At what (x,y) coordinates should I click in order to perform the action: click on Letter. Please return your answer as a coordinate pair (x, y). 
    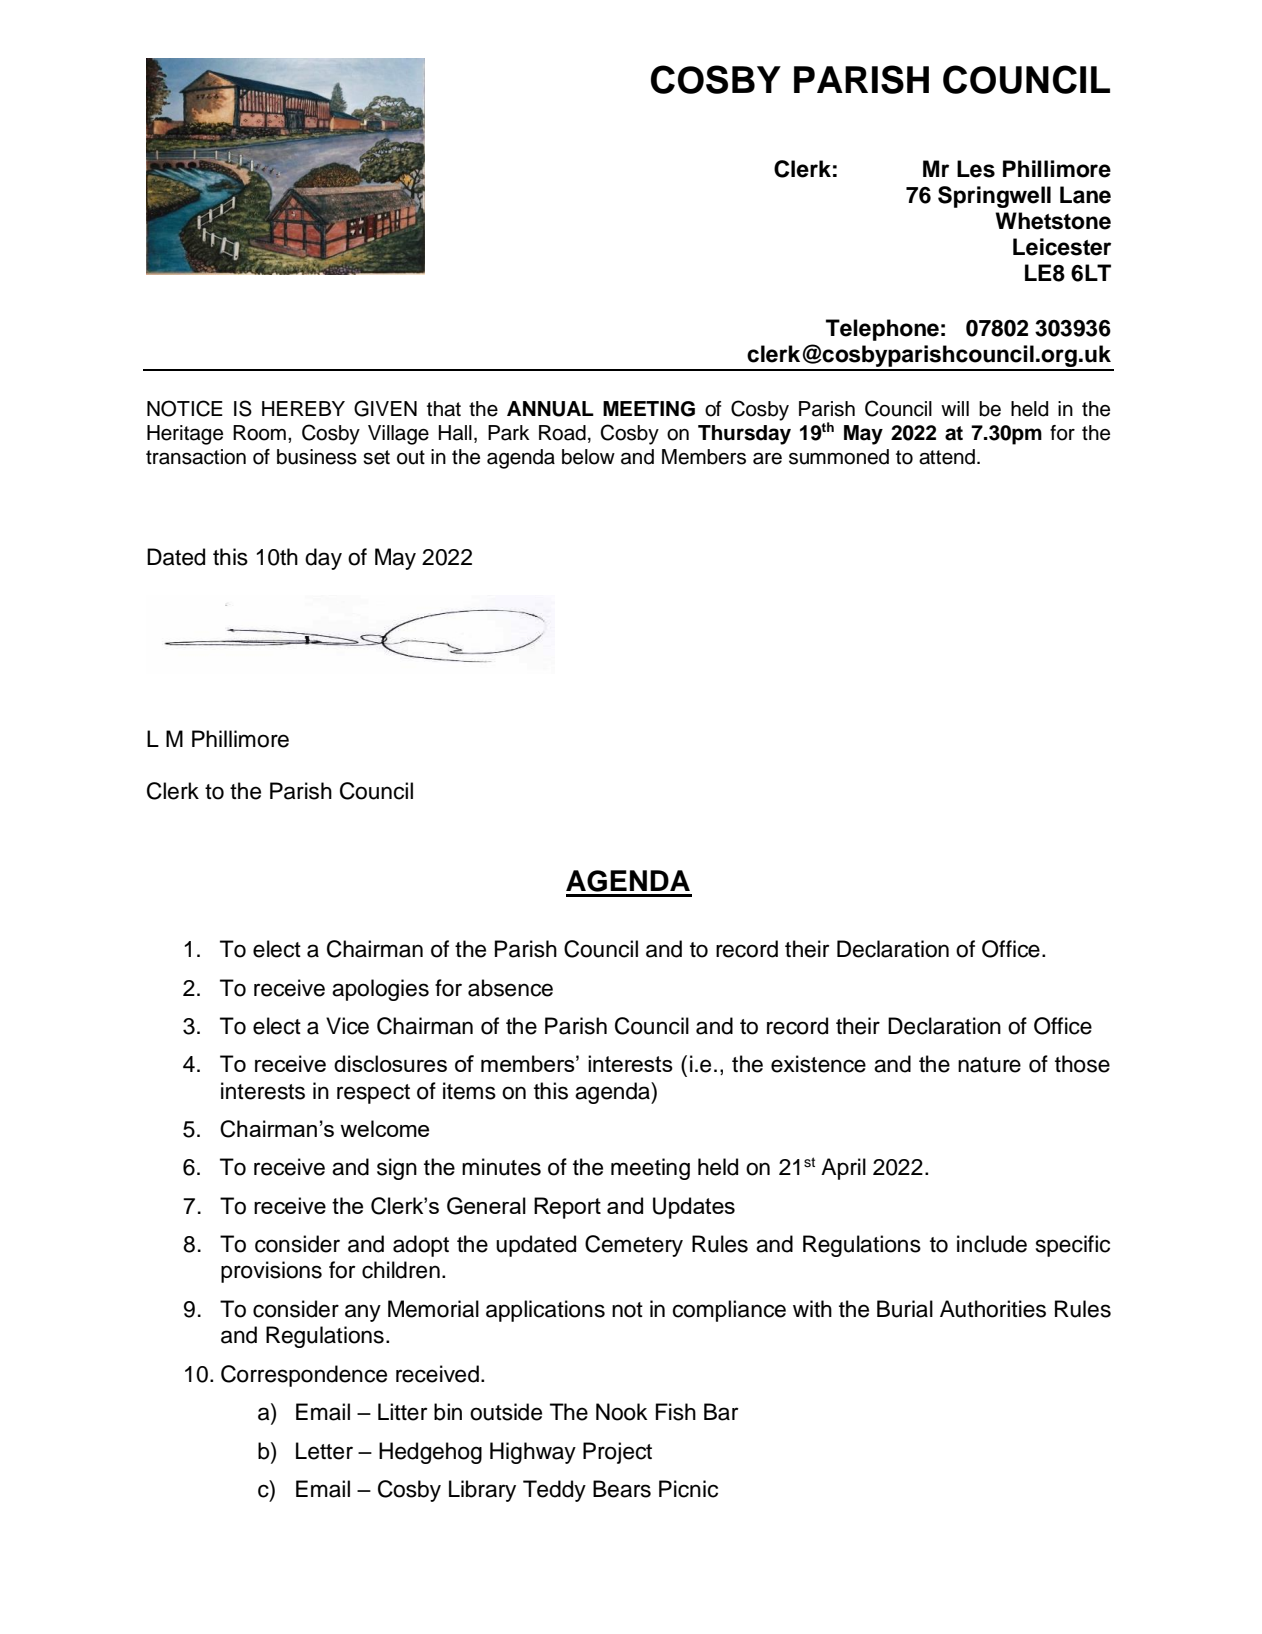
    Looking at the image, I should click on (324, 1451).
